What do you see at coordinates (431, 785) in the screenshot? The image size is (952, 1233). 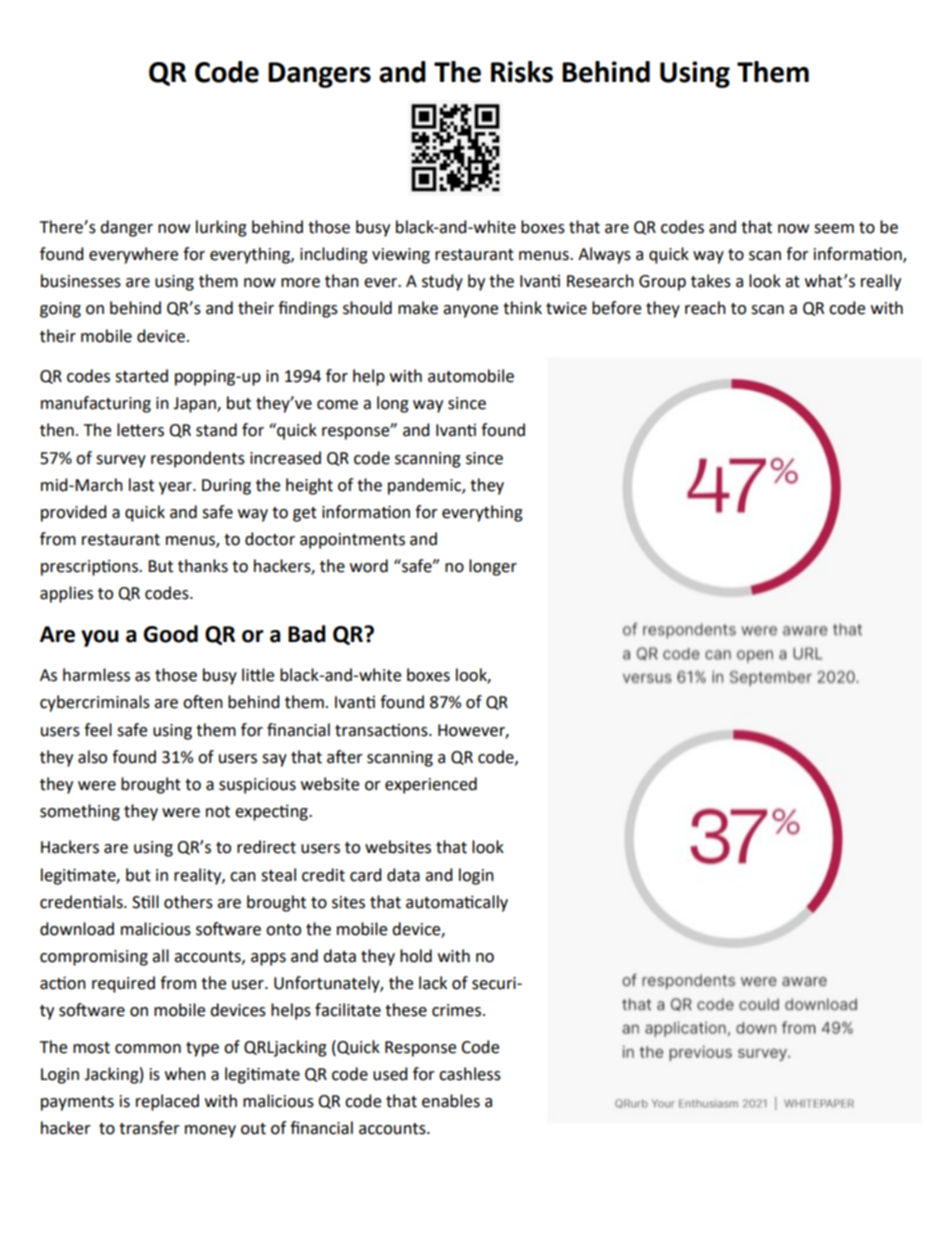 I see `experienced` at bounding box center [431, 785].
